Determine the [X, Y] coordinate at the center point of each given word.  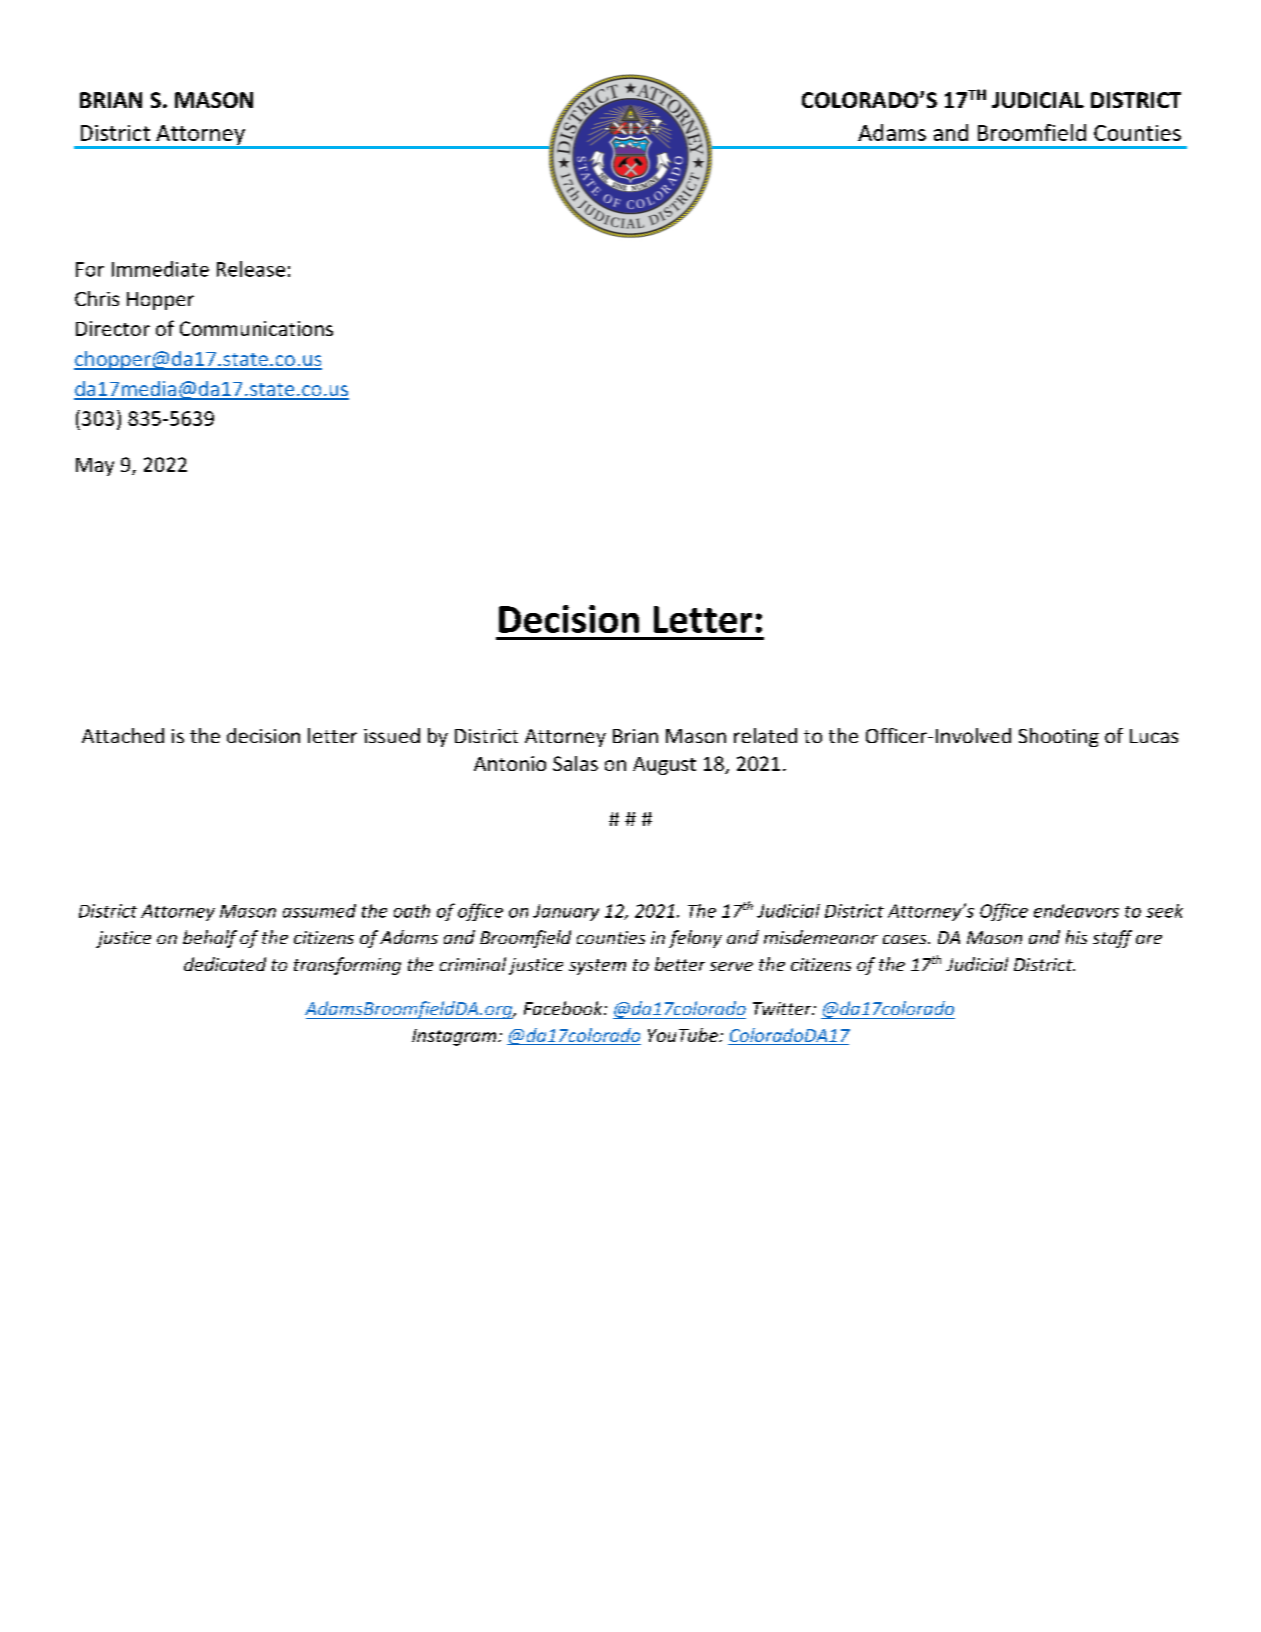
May [95, 467]
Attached [123, 735]
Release [251, 269]
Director [113, 328]
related [765, 735]
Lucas [1154, 736]
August [664, 766]
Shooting [1059, 737]
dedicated [225, 964]
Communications [256, 328]
